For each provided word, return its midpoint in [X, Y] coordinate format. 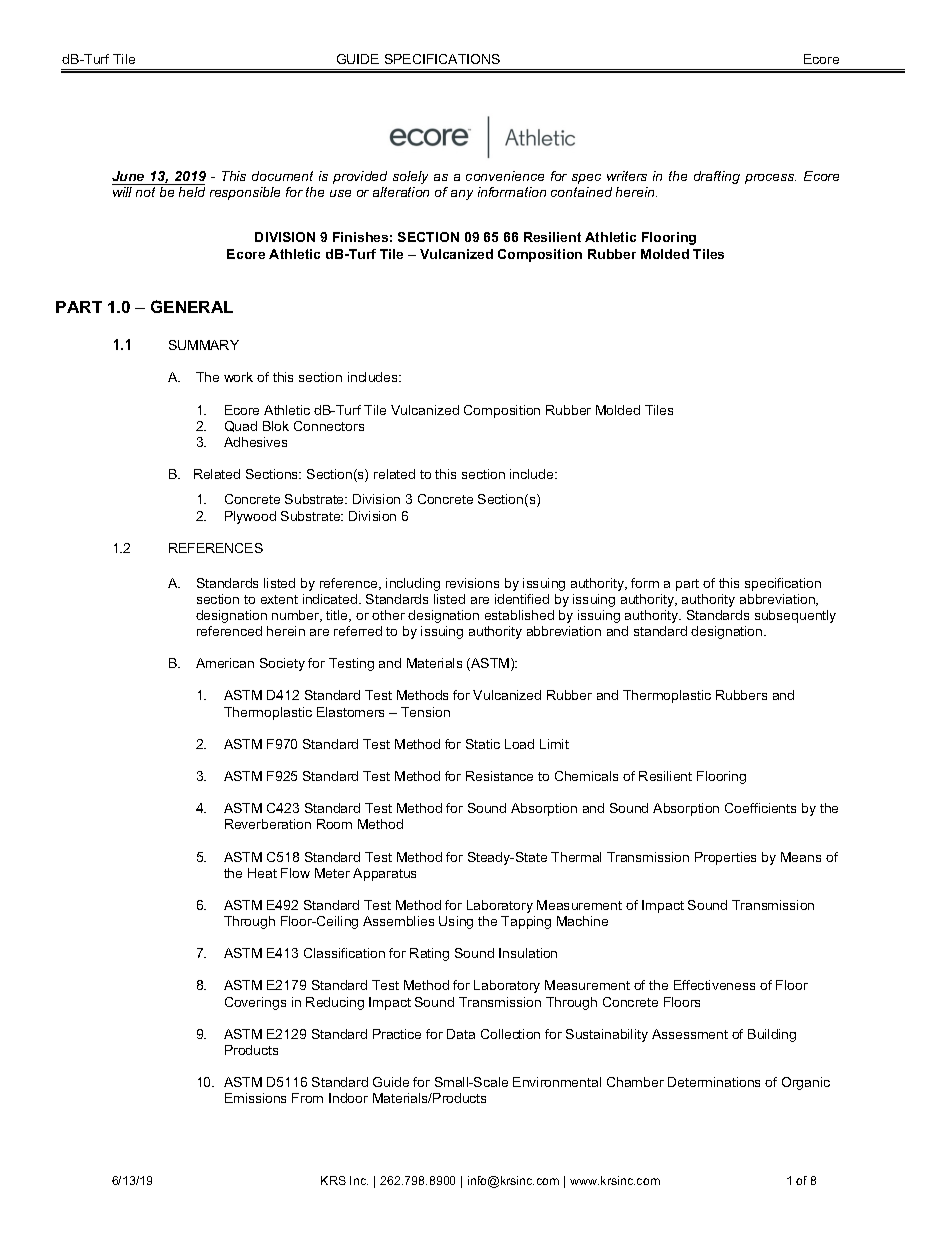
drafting [717, 177]
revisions [472, 583]
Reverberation [268, 824]
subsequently [795, 616]
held [192, 192]
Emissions [255, 1098]
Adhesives [255, 442]
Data [461, 1034]
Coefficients [760, 808]
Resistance [499, 776]
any [462, 195]
